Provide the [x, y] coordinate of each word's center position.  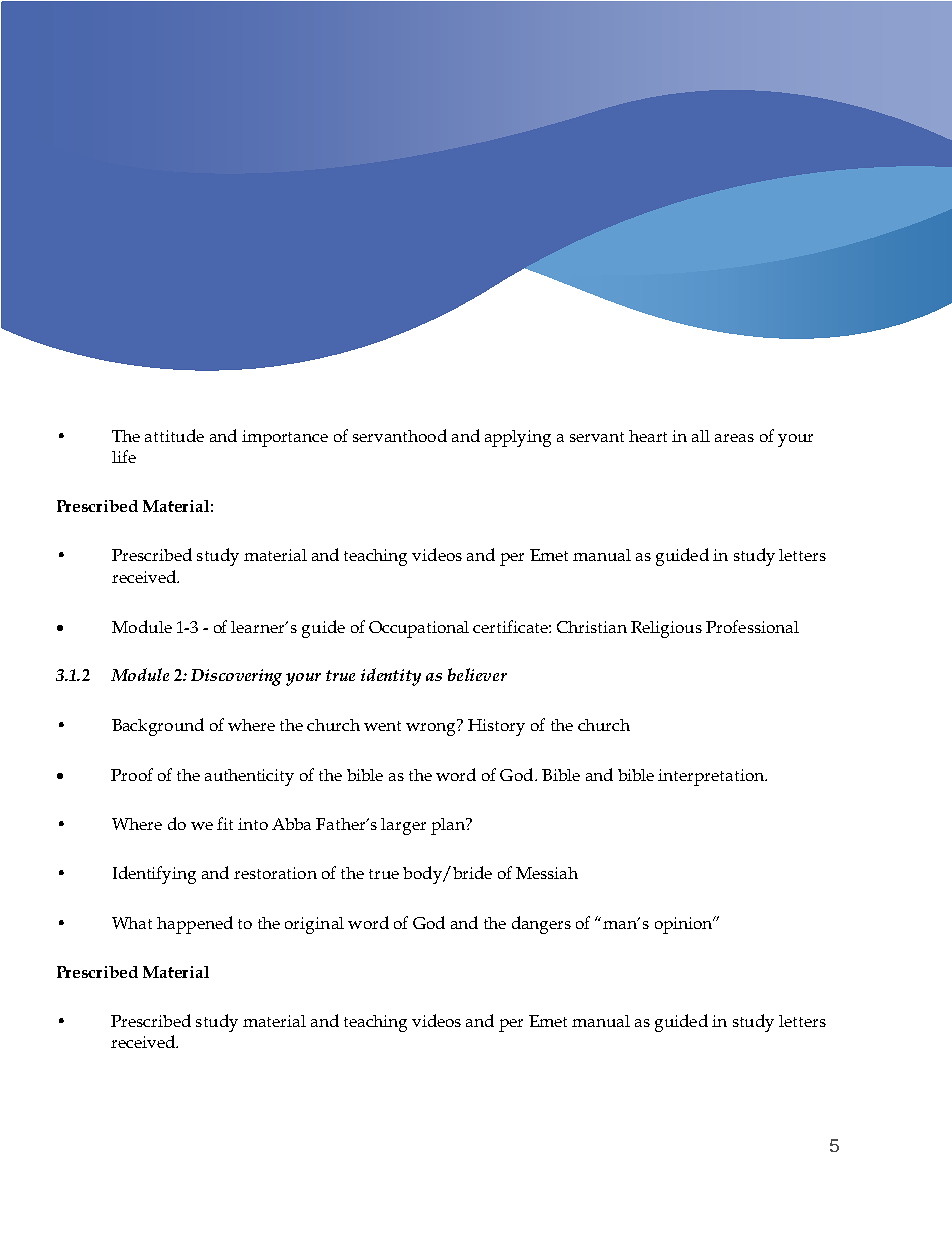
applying [518, 438]
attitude [174, 435]
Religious [666, 629]
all [701, 436]
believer [477, 674]
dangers [541, 925]
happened [195, 925]
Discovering [236, 677]
